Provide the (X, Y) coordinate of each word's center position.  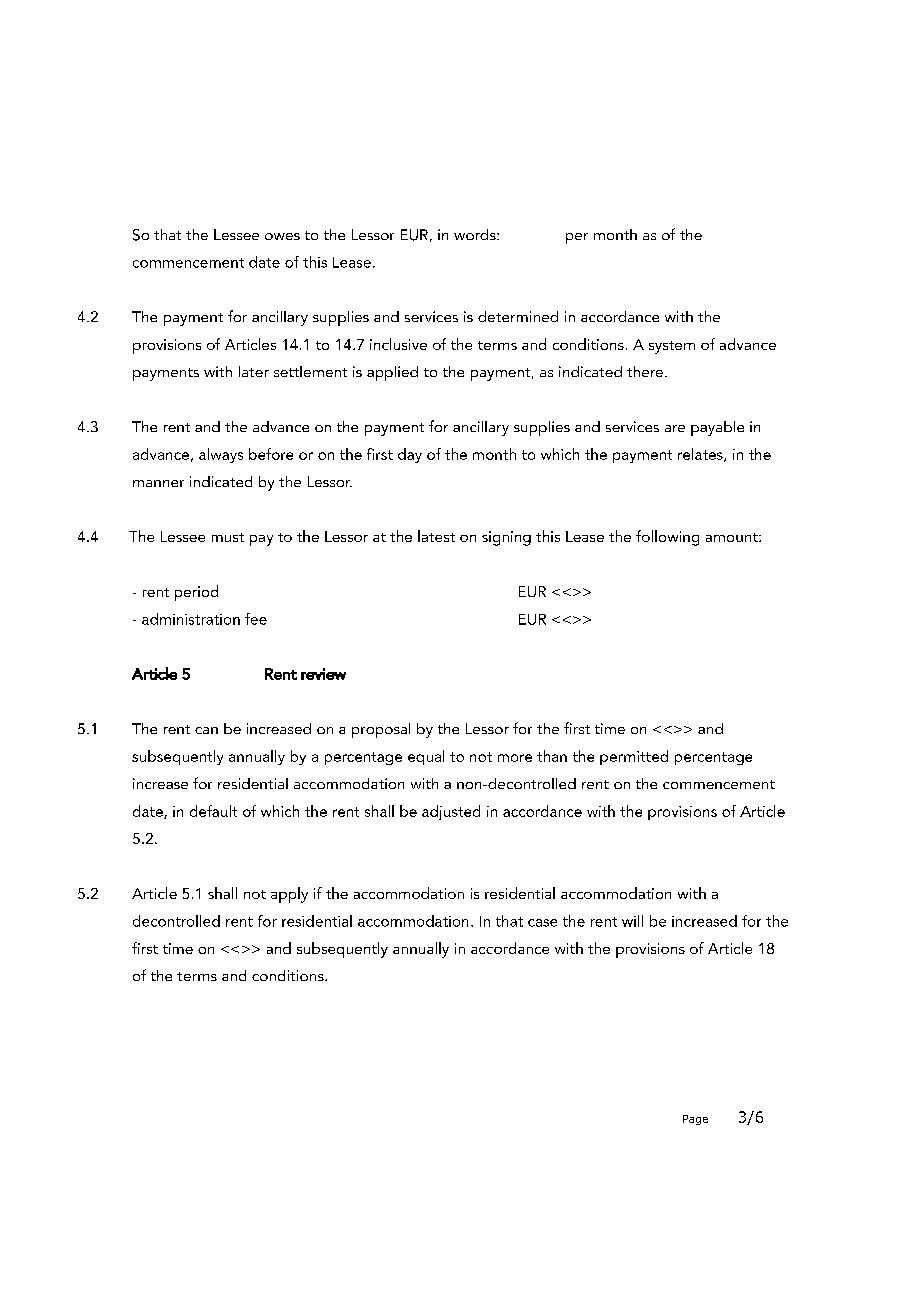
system (672, 347)
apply (289, 895)
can (206, 730)
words (476, 234)
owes (282, 236)
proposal (381, 730)
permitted (634, 757)
